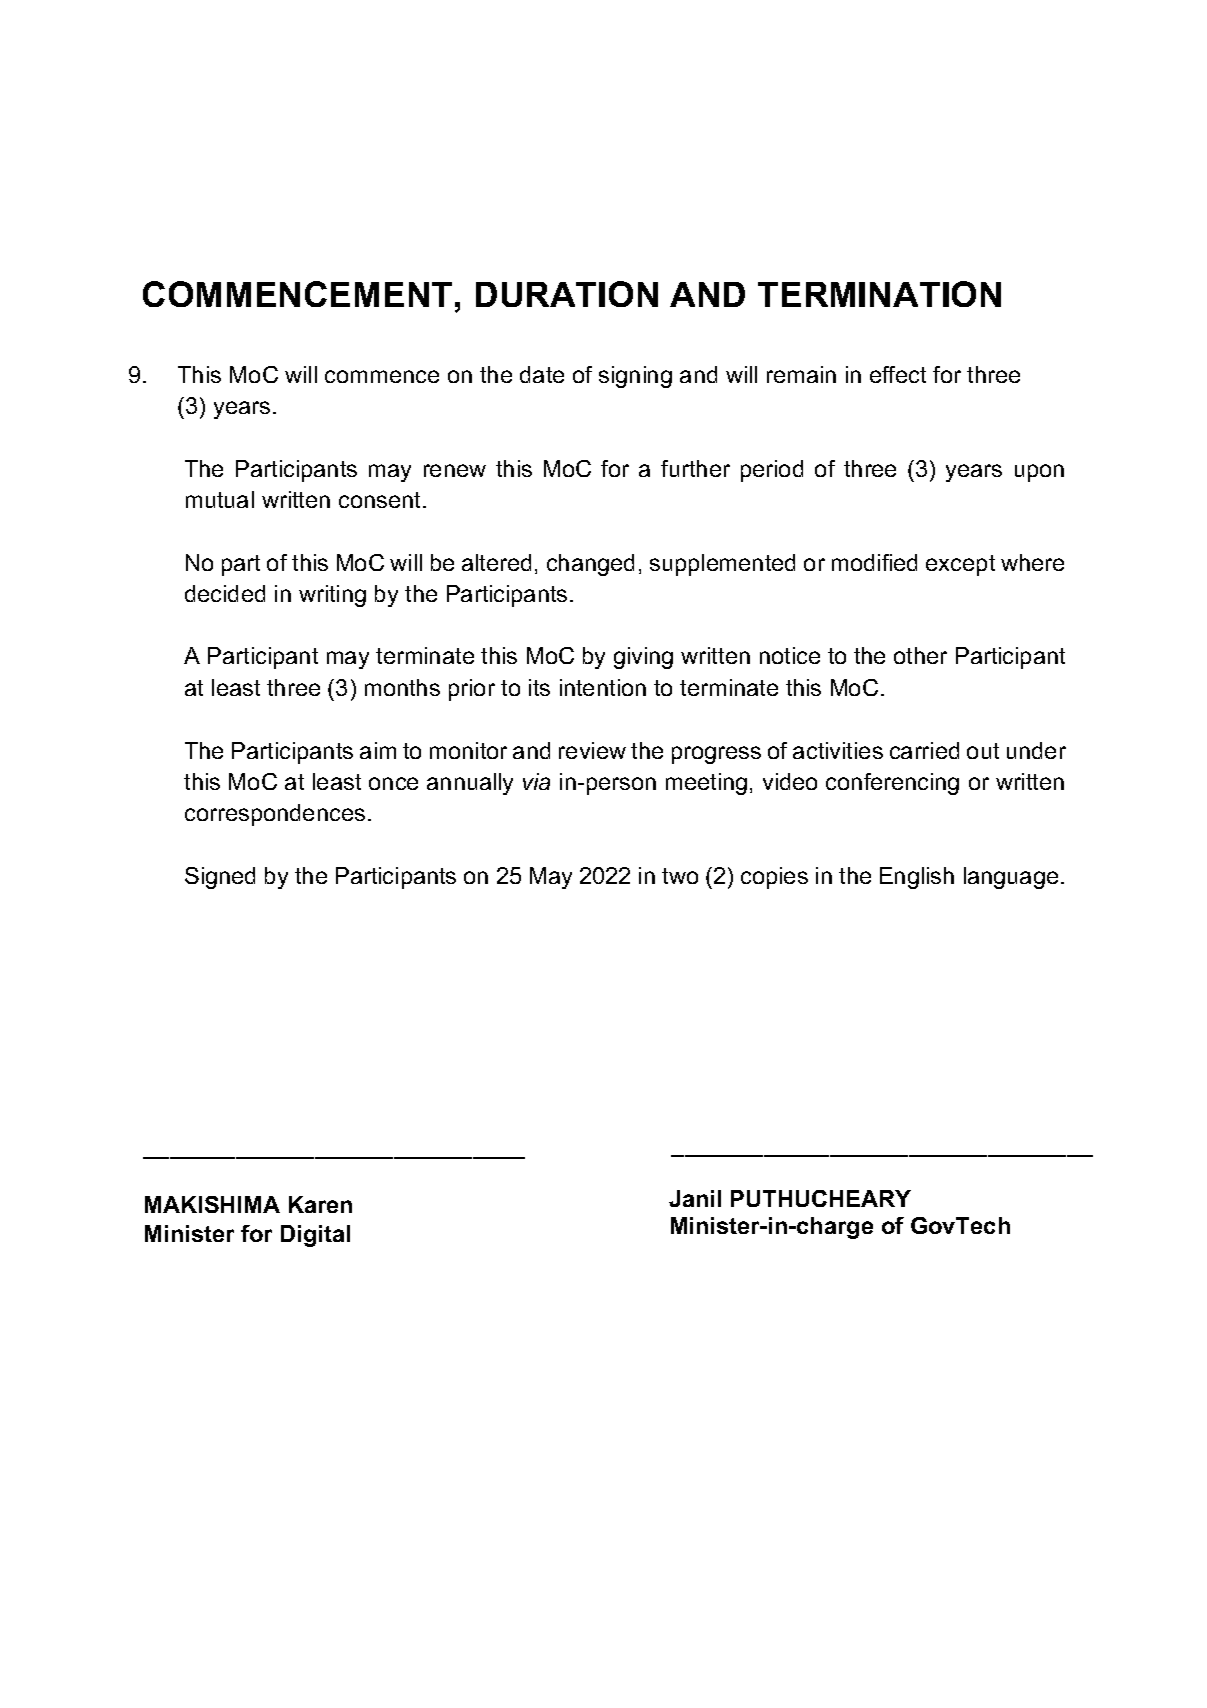 This page has width=1207, height=1708. Describe the element at coordinates (920, 655) in the page. I see `other` at that location.
